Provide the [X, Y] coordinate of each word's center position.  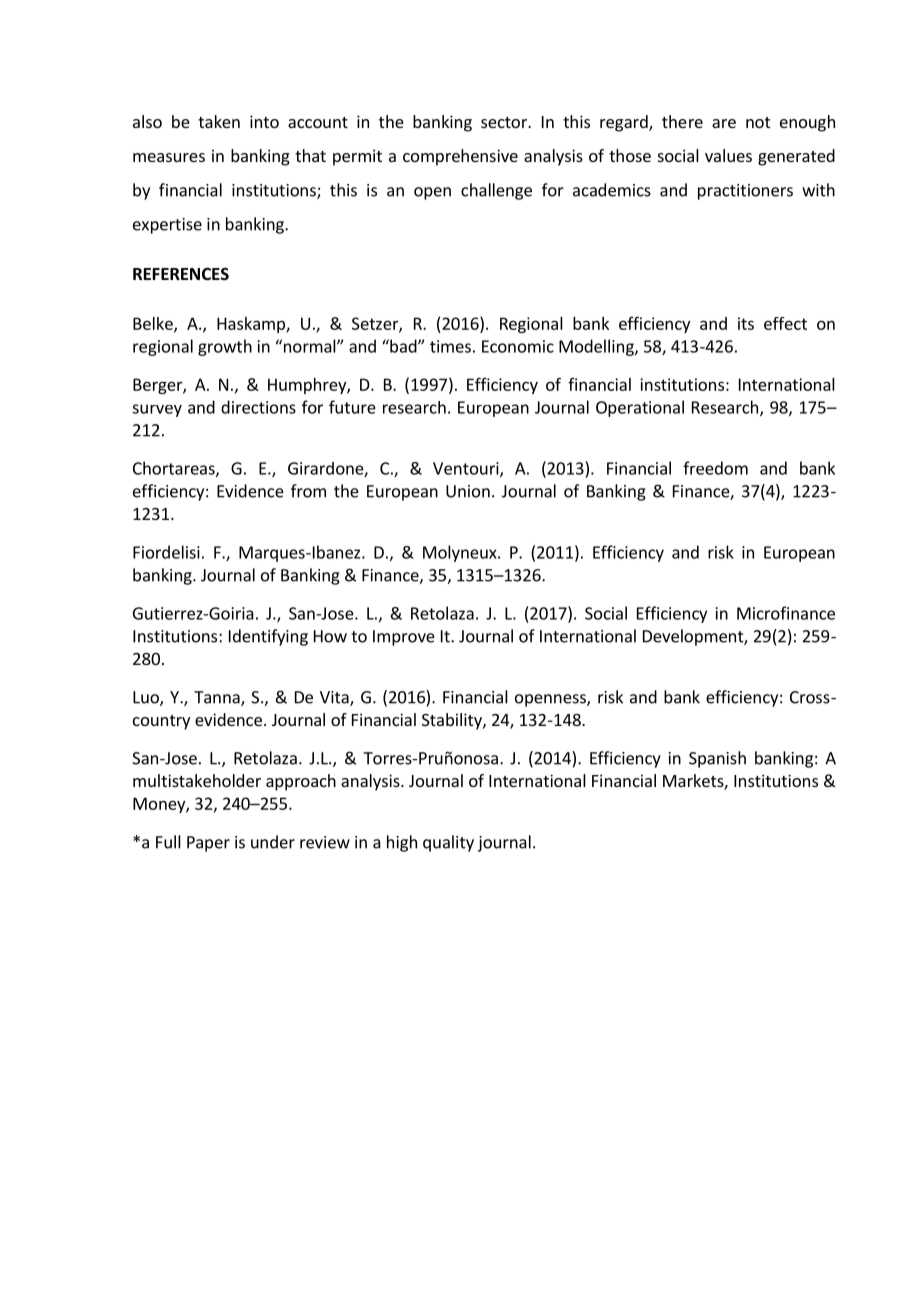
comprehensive [460, 157]
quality [448, 843]
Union [468, 491]
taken [219, 121]
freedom [715, 468]
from [308, 491]
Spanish [717, 759]
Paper [208, 844]
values [728, 155]
